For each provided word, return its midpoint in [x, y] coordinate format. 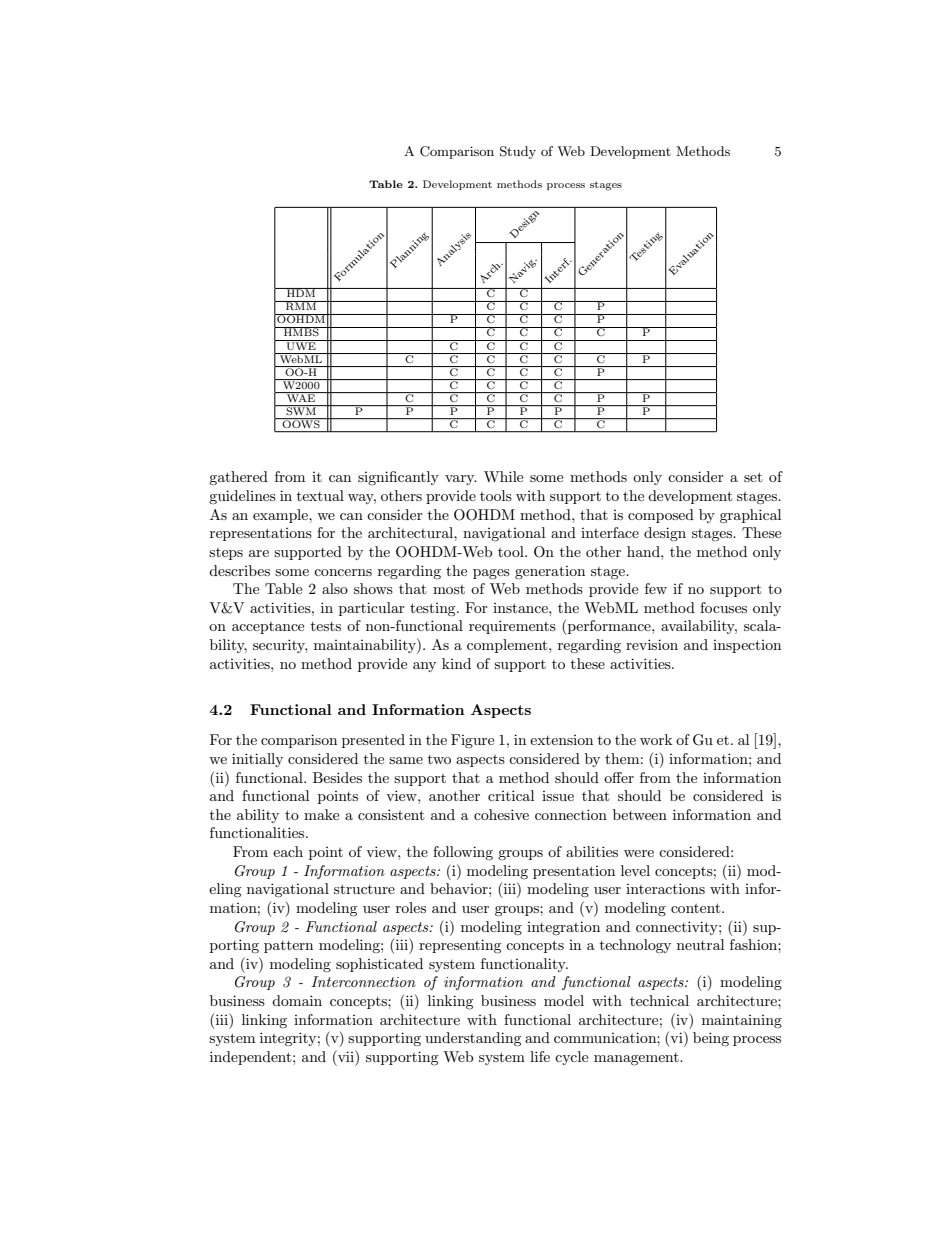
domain [297, 1000]
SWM [301, 410]
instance [521, 608]
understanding [473, 1039]
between [640, 814]
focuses [723, 607]
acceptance [268, 628]
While [503, 476]
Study [518, 152]
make [321, 814]
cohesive [501, 814]
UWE [301, 345]
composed [661, 516]
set [753, 477]
